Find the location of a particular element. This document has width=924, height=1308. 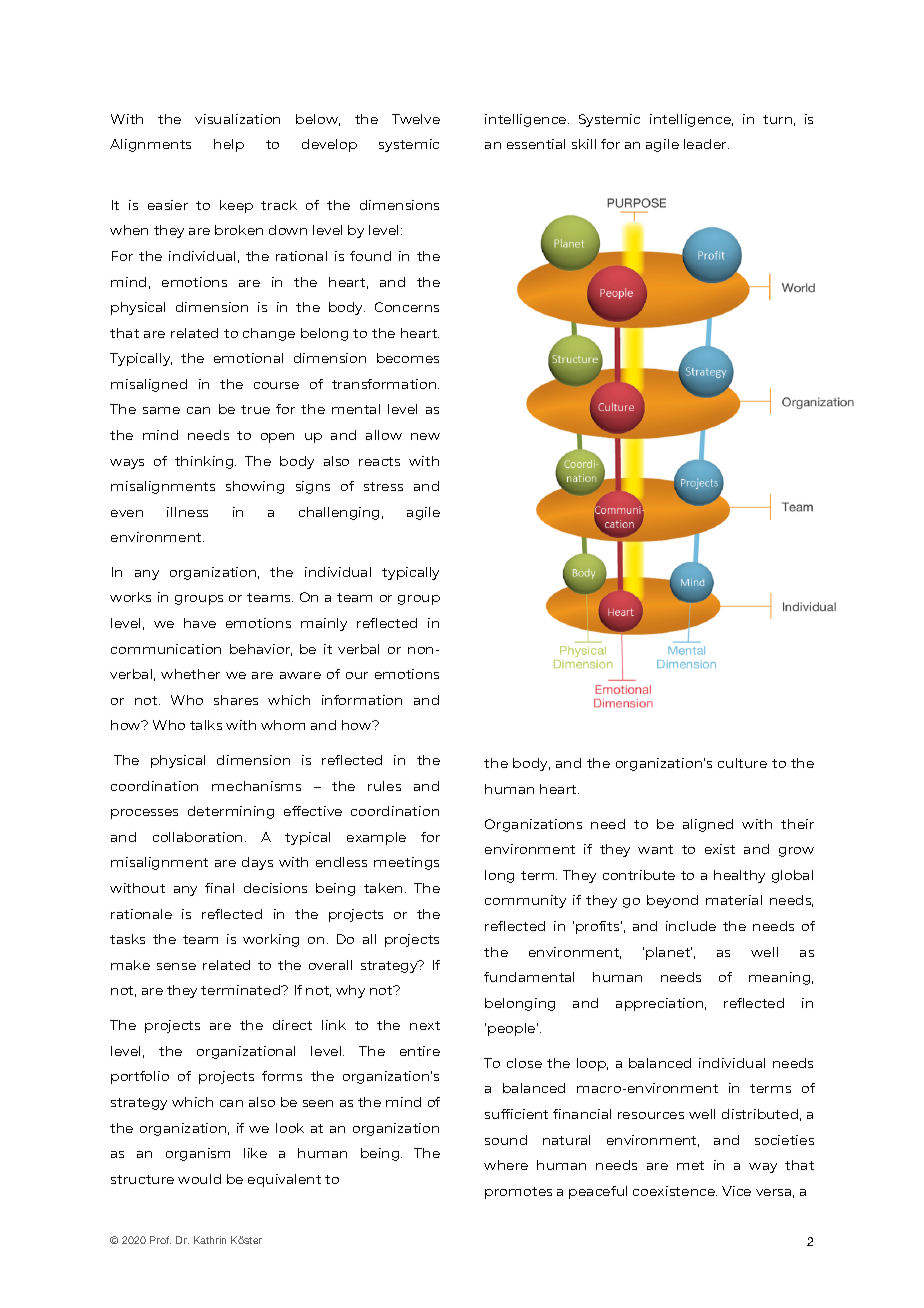

help is located at coordinates (229, 145).
